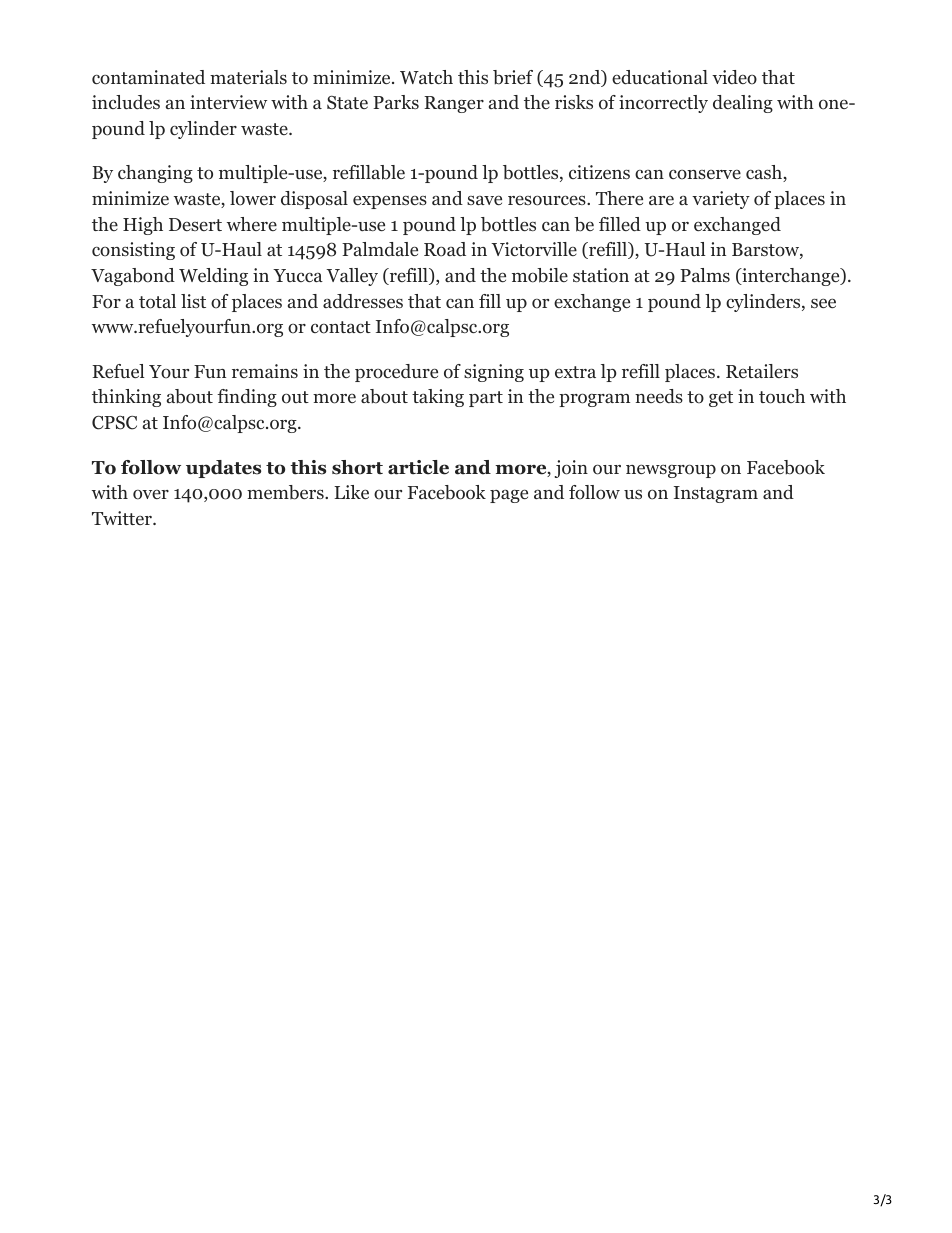 Image resolution: width=952 pixels, height=1233 pixels. Describe the element at coordinates (454, 104) in the screenshot. I see `Ranger` at that location.
